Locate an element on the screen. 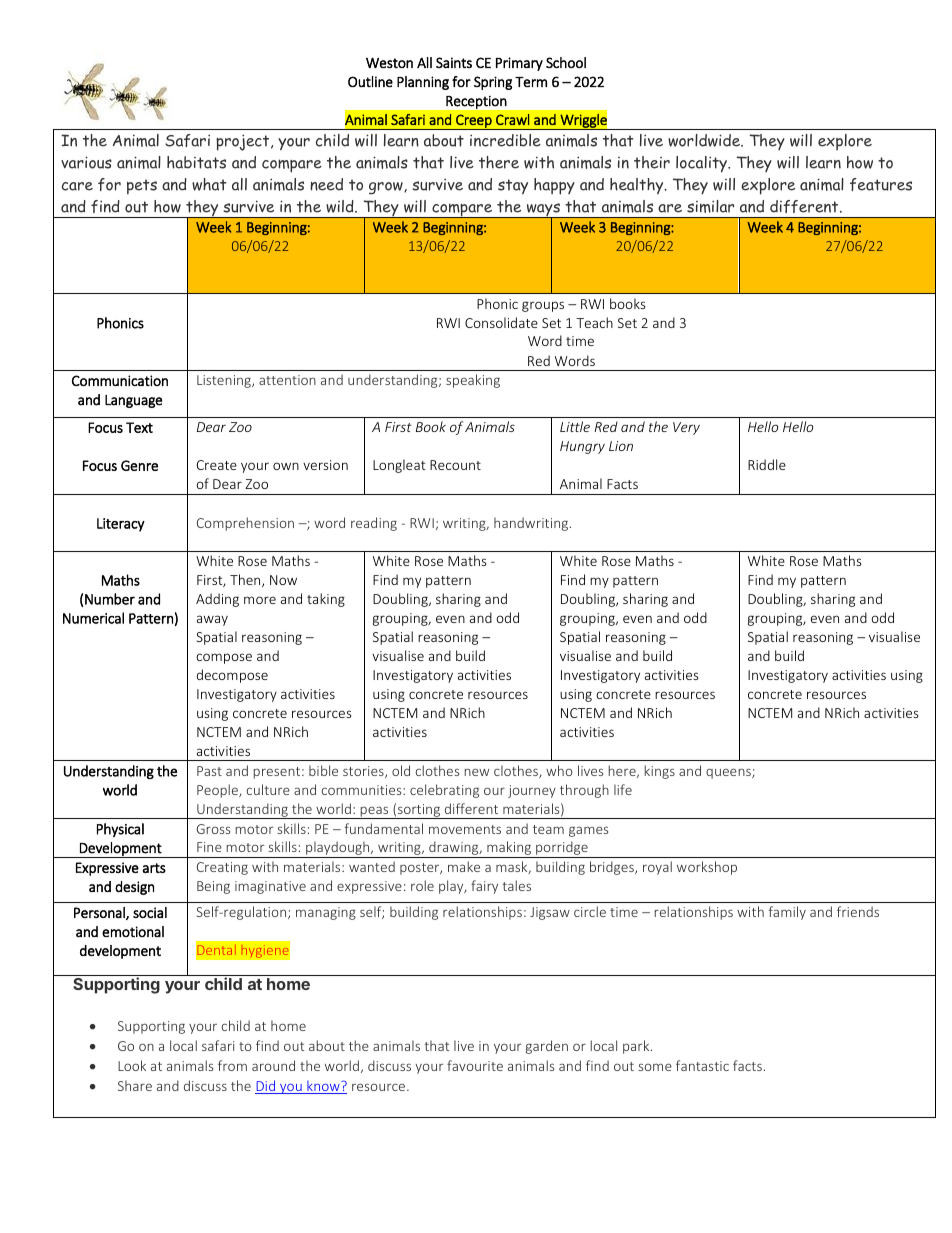  speaking is located at coordinates (473, 381).
